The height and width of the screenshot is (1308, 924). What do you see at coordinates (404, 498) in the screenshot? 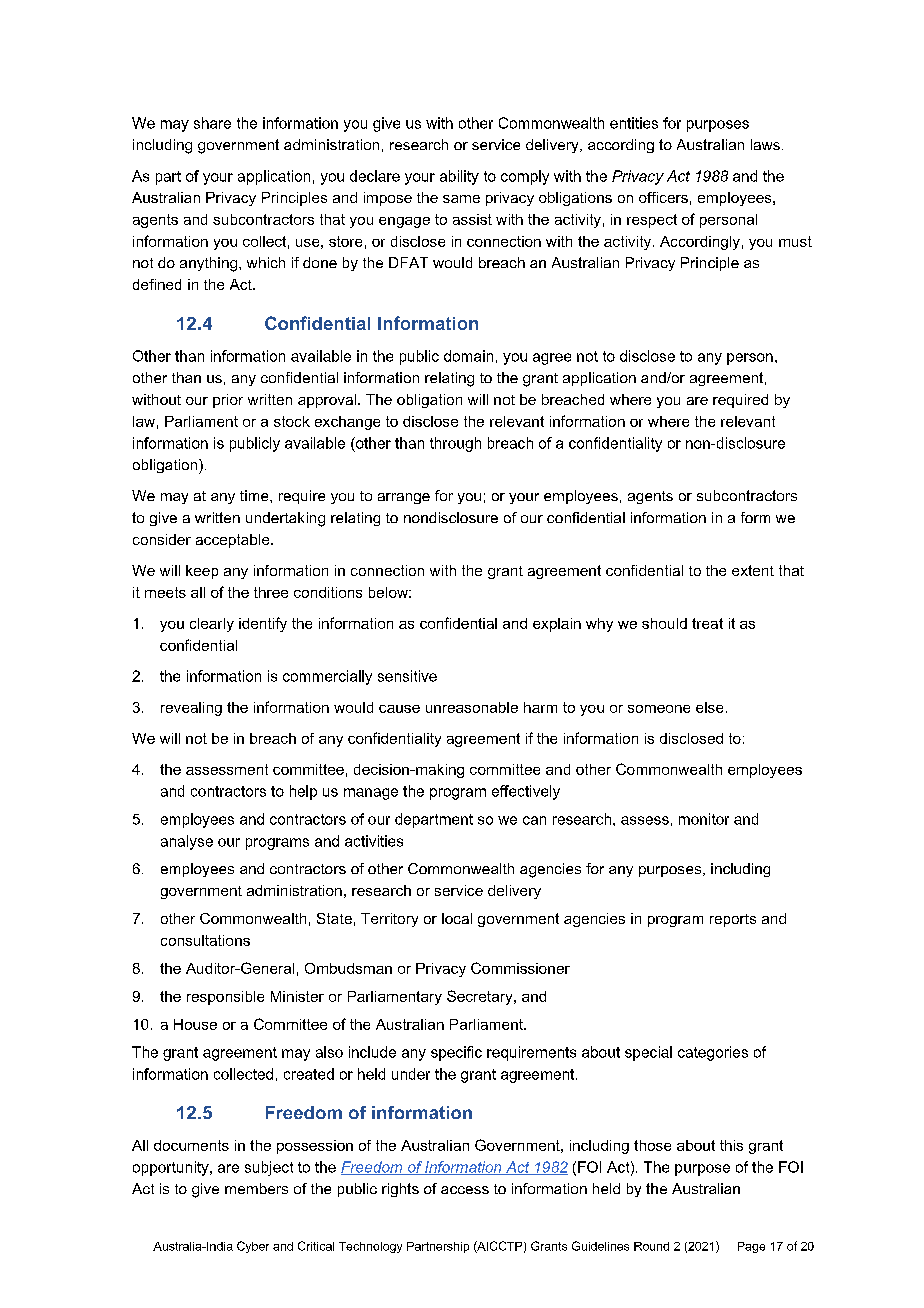
I see `arrange` at bounding box center [404, 498].
